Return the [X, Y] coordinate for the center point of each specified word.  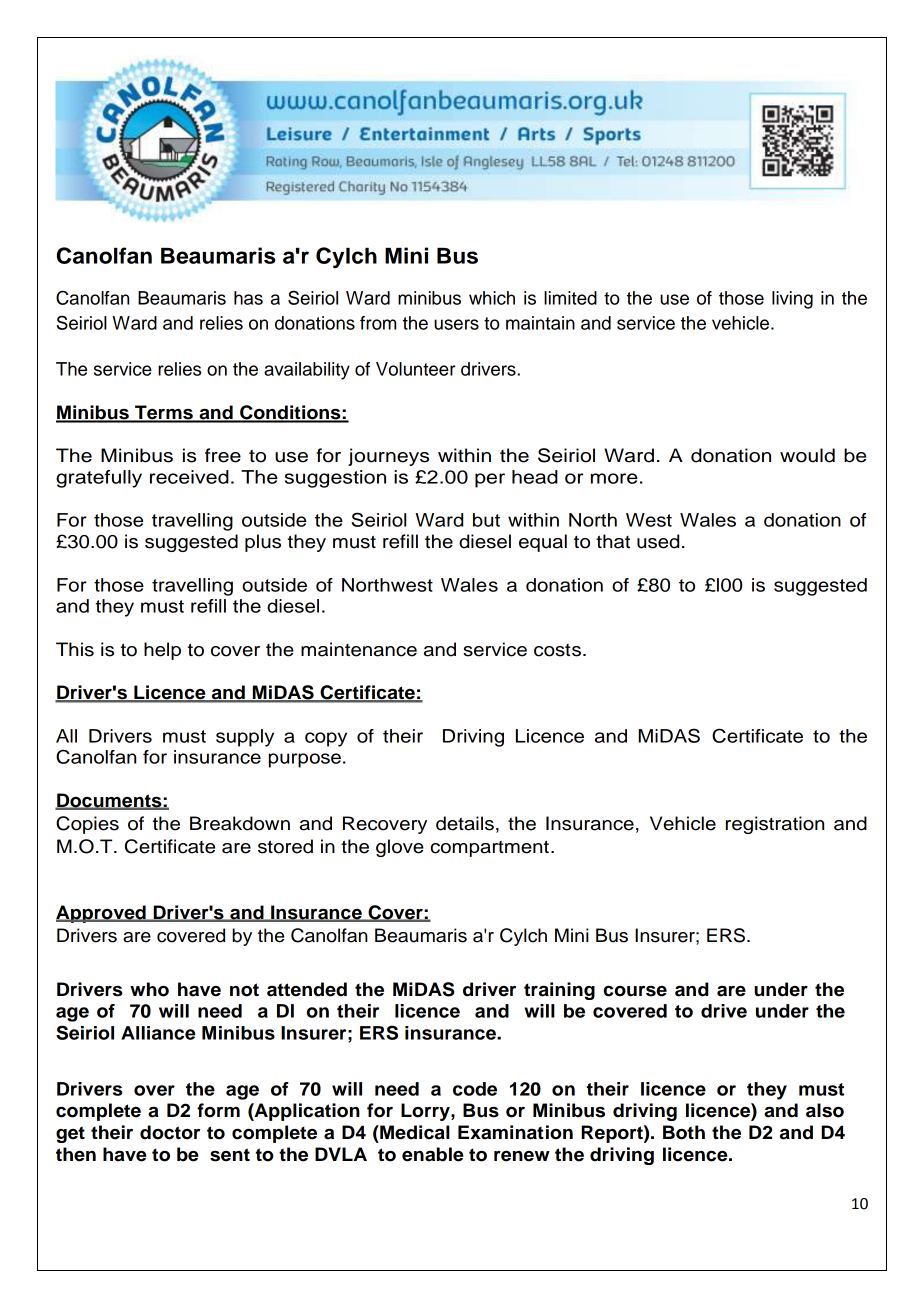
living [792, 300]
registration [775, 825]
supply [245, 738]
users [456, 324]
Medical [414, 1132]
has [248, 298]
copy [326, 739]
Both [684, 1132]
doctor [170, 1132]
